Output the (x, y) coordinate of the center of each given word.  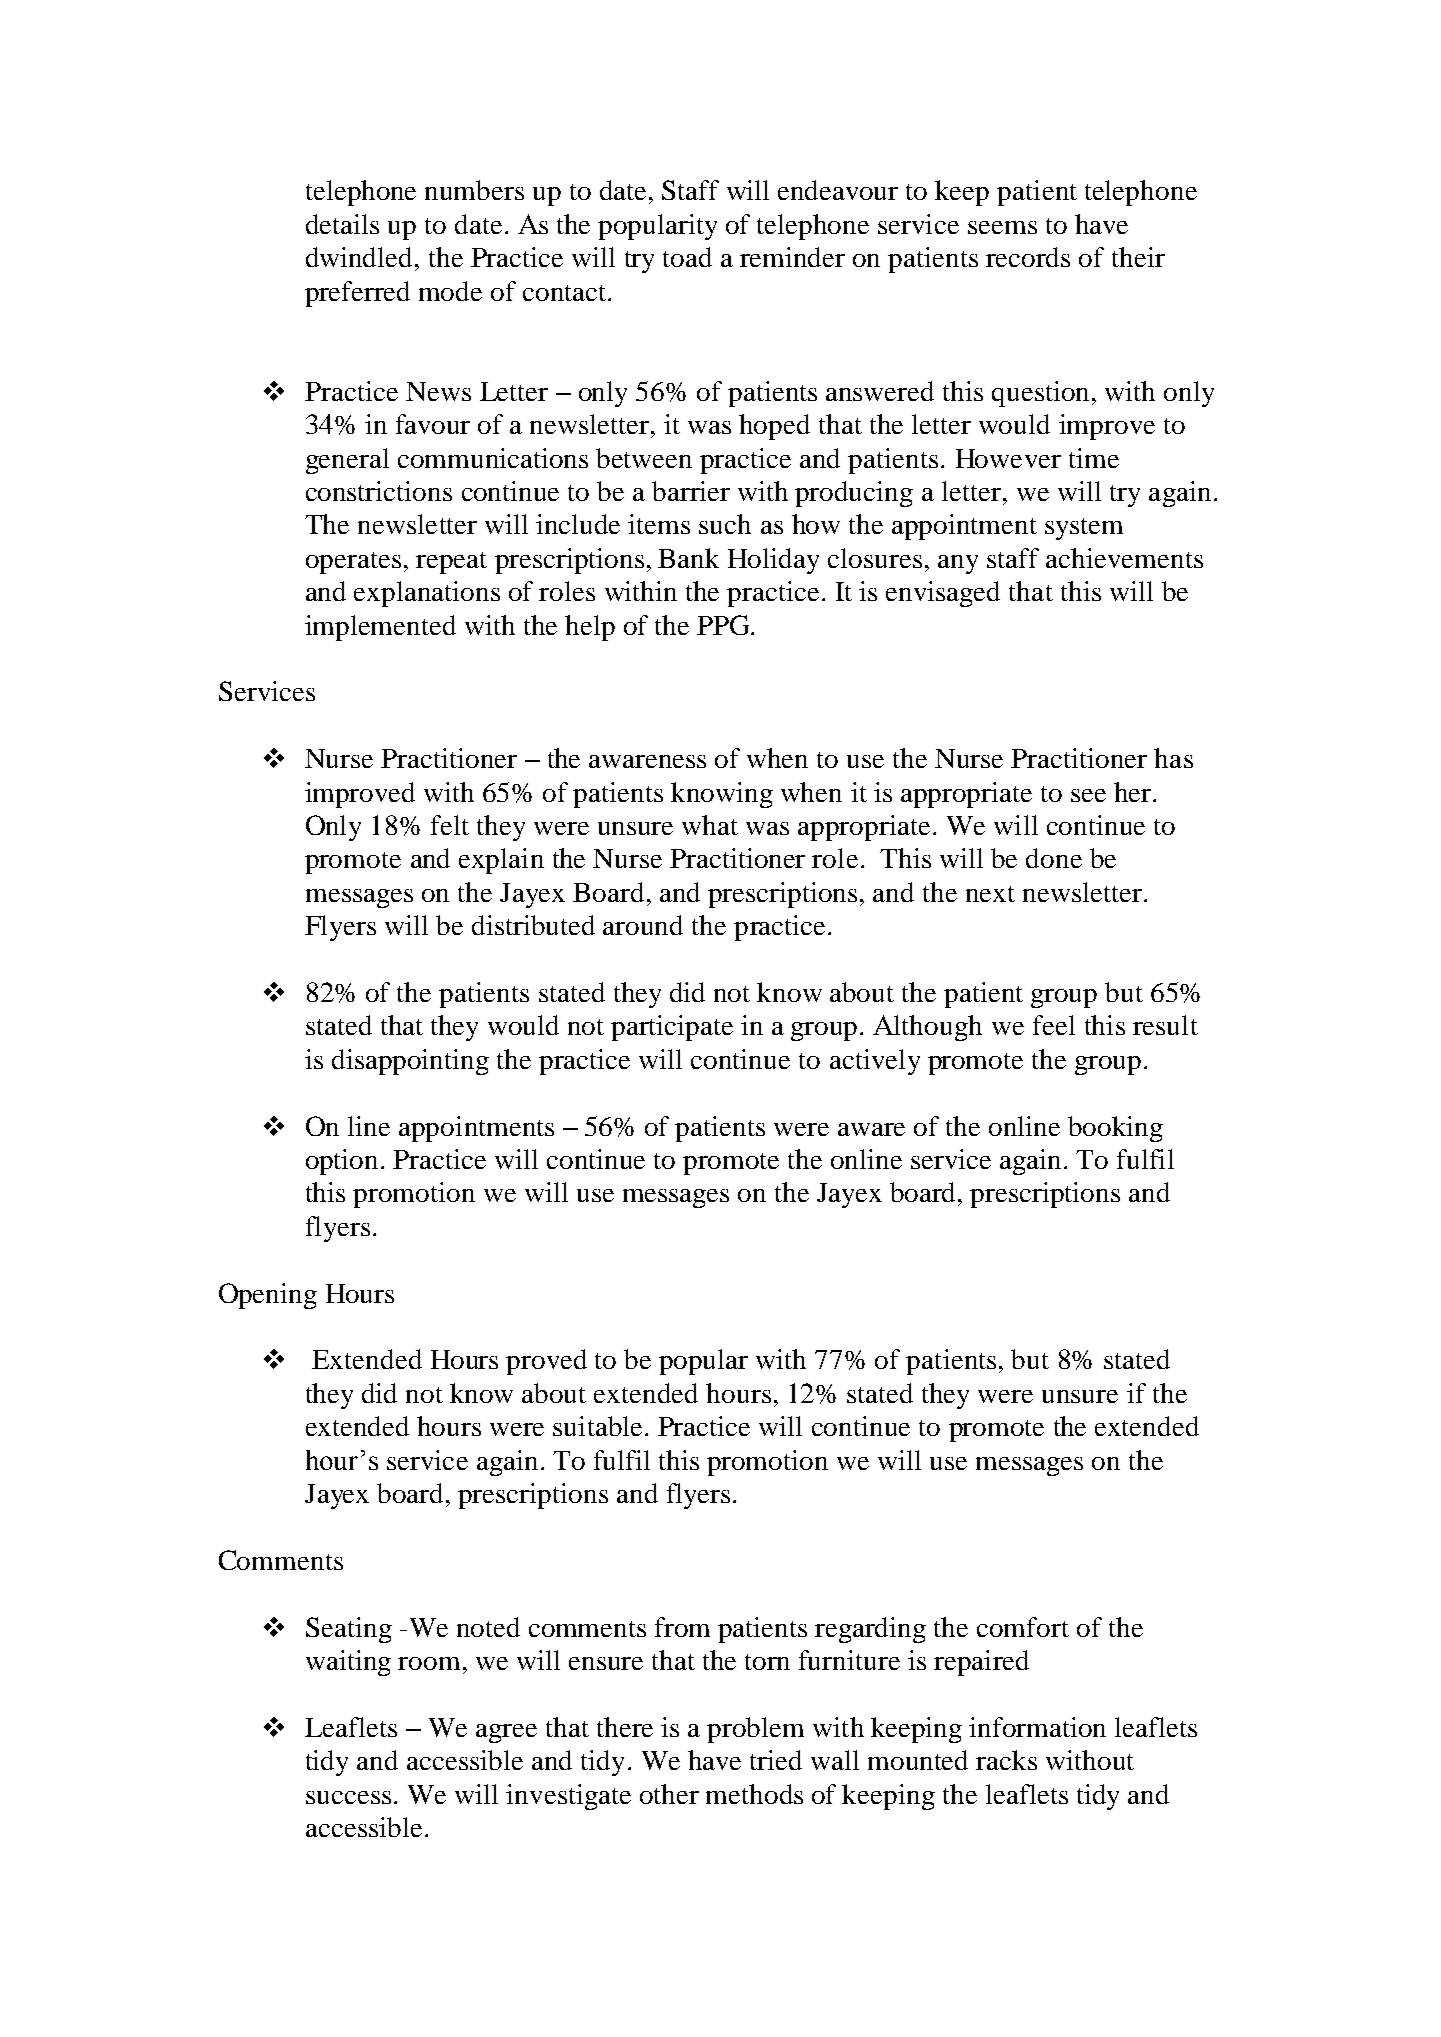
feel (1054, 1025)
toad (687, 257)
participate (672, 1028)
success (348, 1797)
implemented (380, 628)
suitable (597, 1426)
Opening (268, 1296)
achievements (1124, 558)
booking (1115, 1129)
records (1028, 257)
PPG (724, 625)
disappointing (410, 1062)
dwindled (361, 257)
